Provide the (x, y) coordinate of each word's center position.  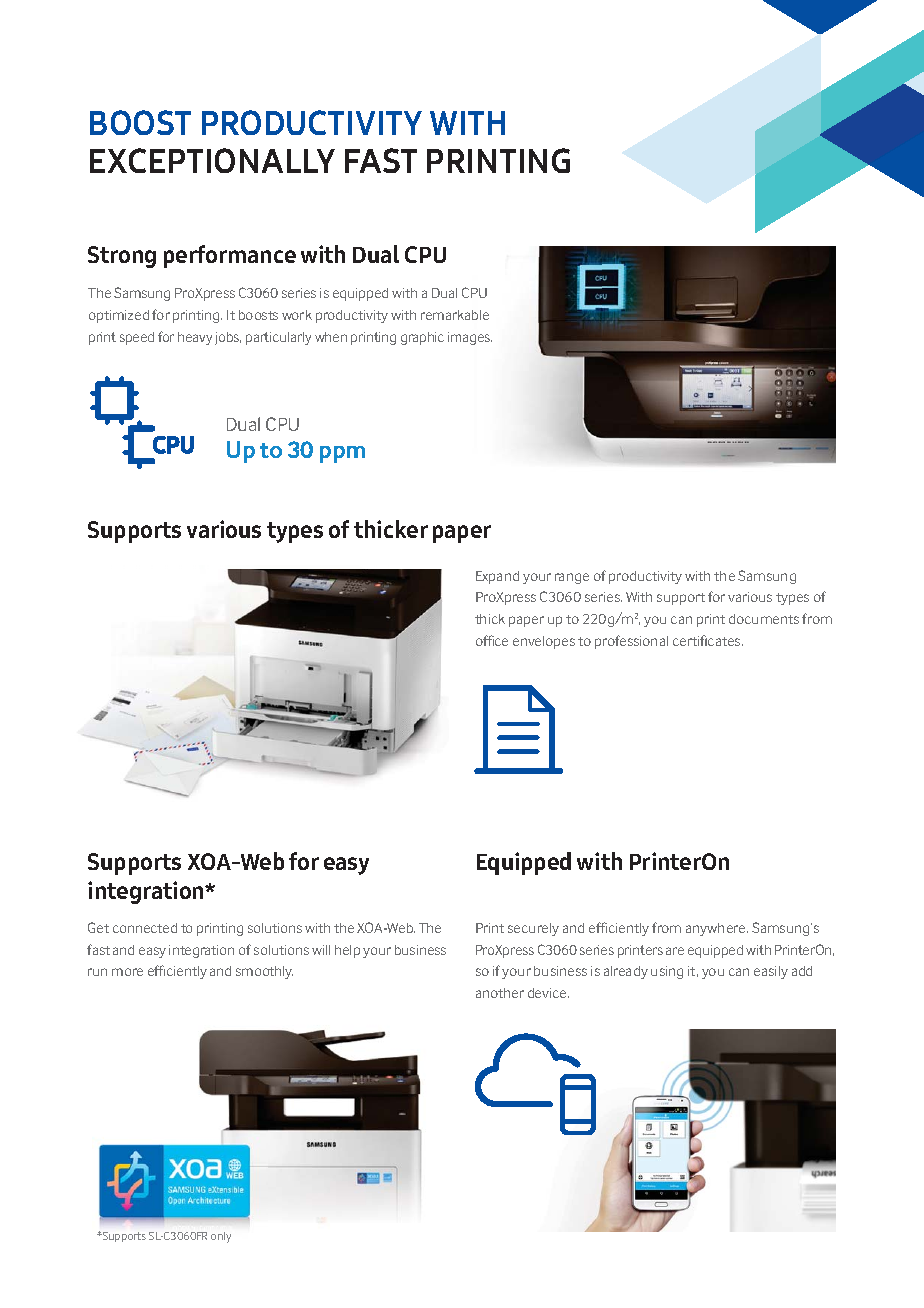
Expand (497, 577)
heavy (195, 338)
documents (764, 619)
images (470, 338)
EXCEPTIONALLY (212, 160)
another (500, 993)
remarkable (455, 315)
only (221, 1237)
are (675, 951)
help (347, 951)
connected (145, 928)
